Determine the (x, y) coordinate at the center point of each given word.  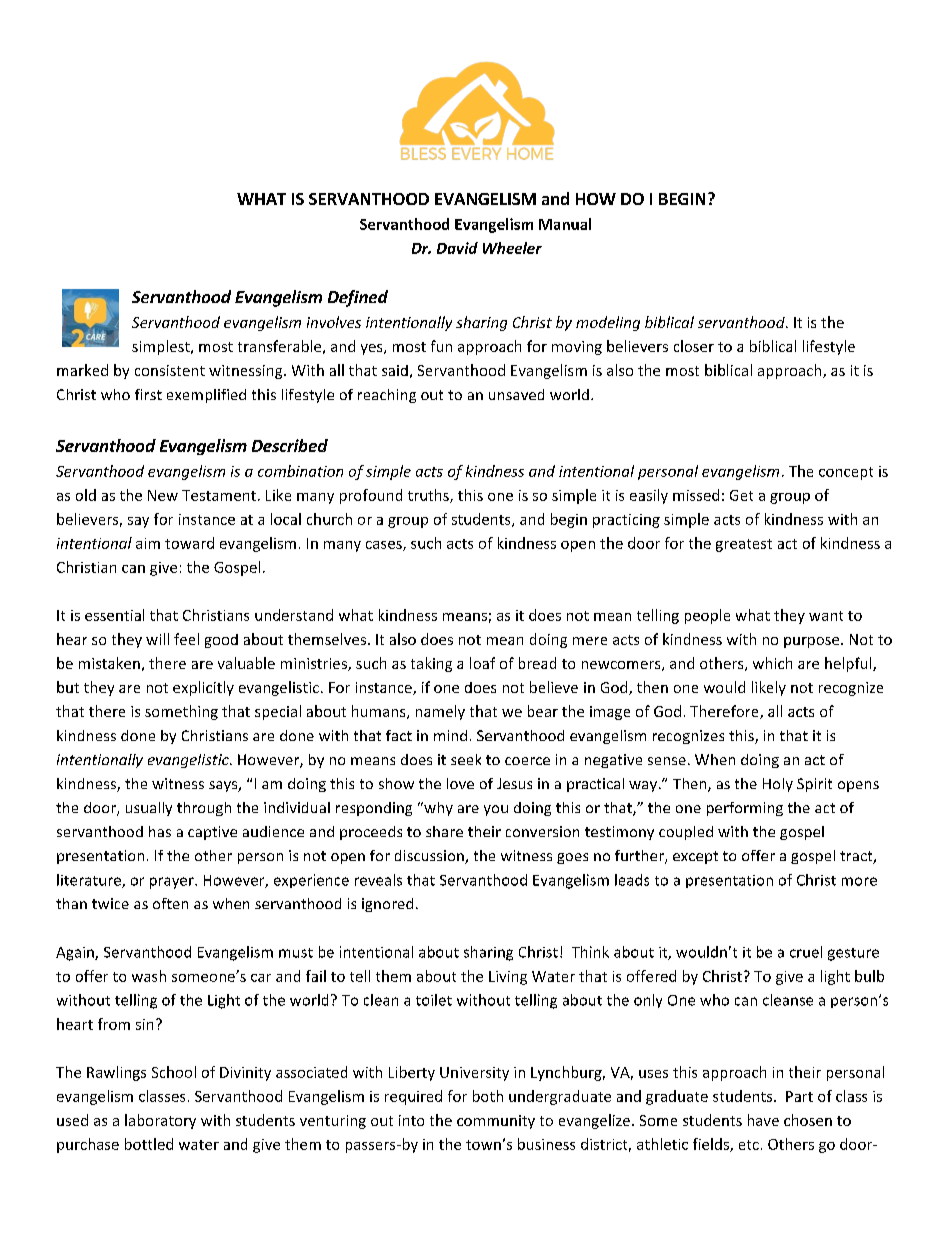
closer (694, 346)
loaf (482, 663)
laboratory (160, 1121)
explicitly (203, 688)
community (496, 1122)
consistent (170, 370)
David (457, 248)
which (772, 663)
